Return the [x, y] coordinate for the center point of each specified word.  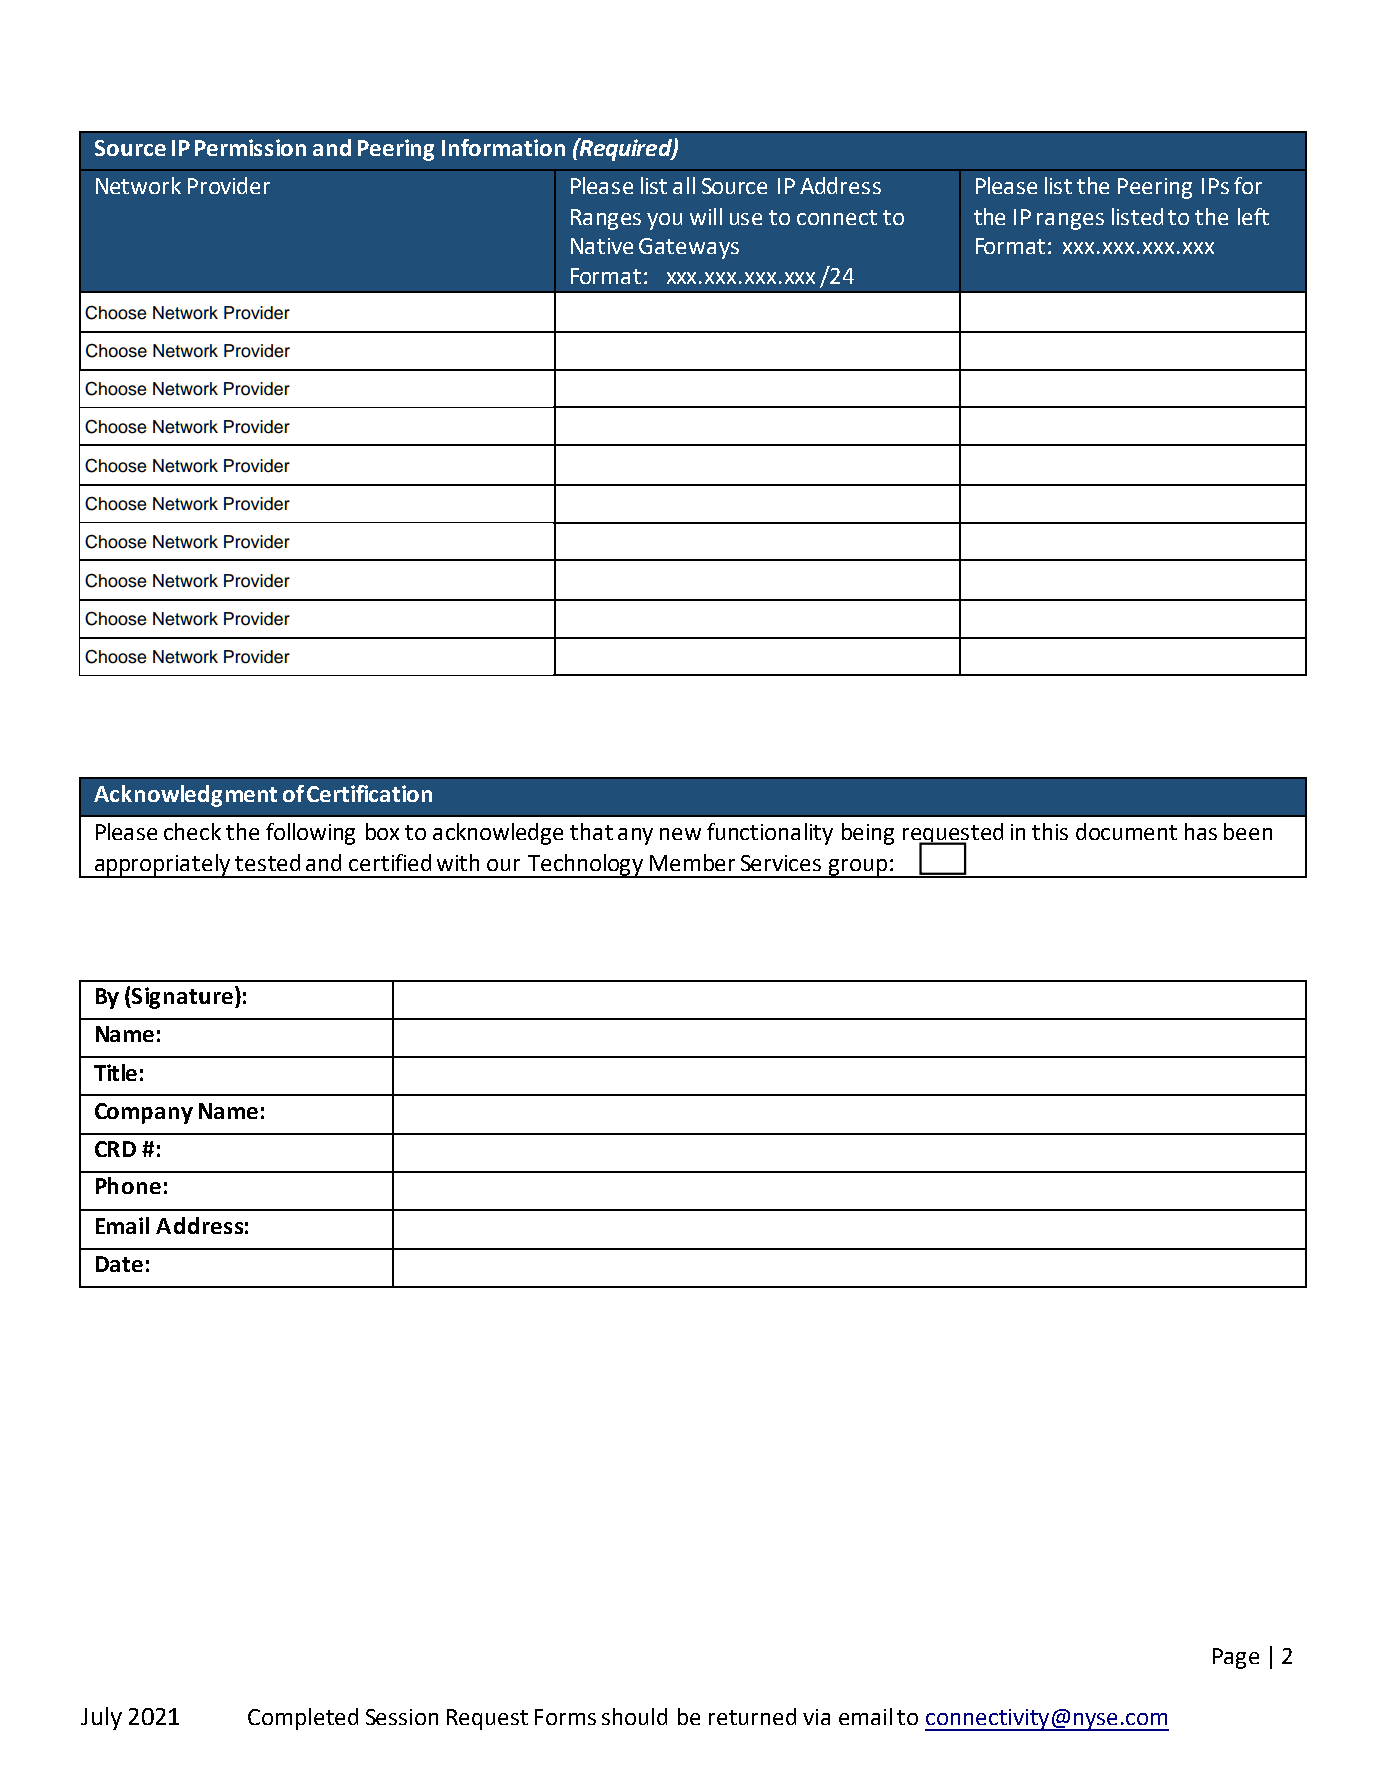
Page [1236, 1658]
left [1253, 216]
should [634, 1716]
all [684, 185]
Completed [303, 1719]
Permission [250, 147]
